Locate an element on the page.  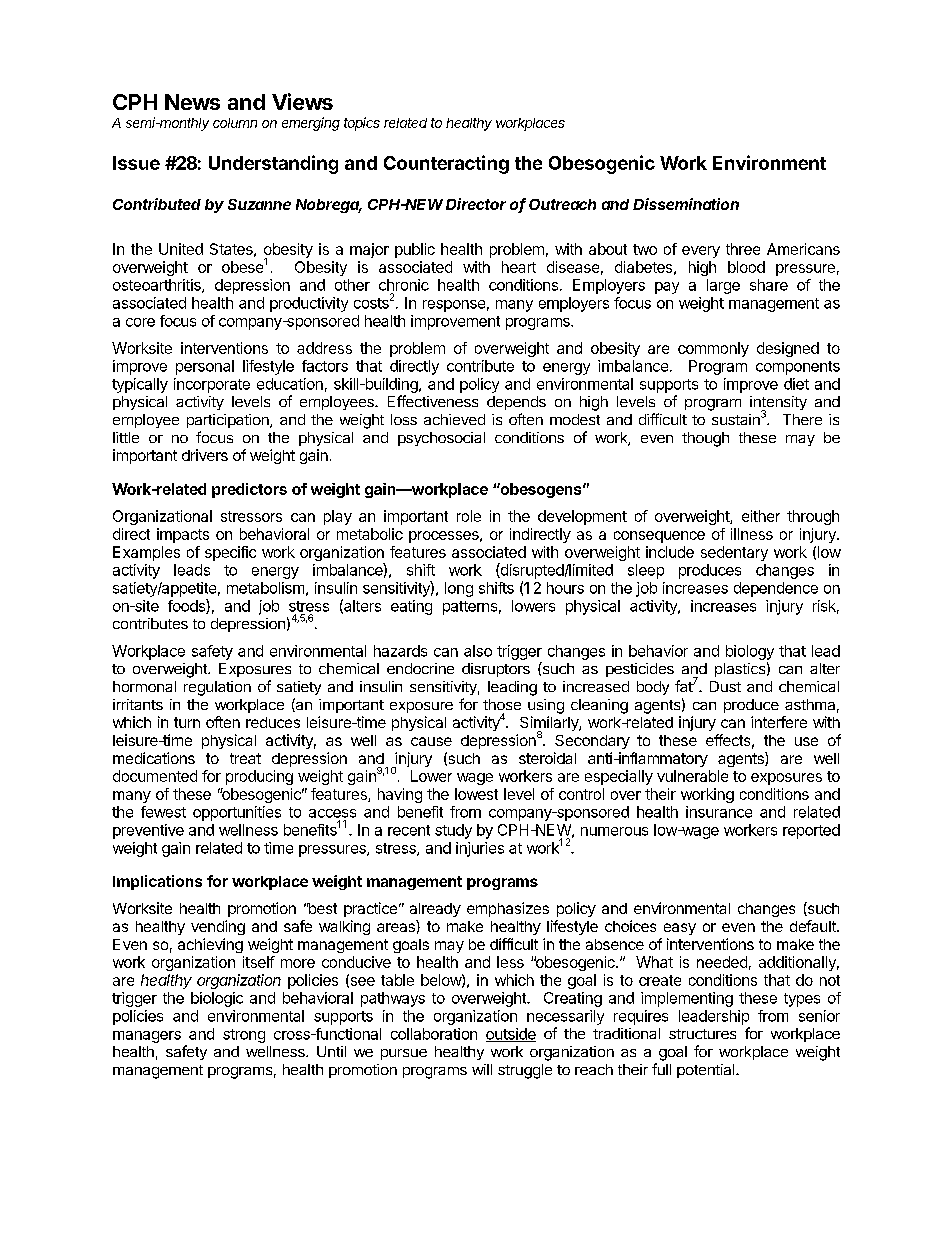
lowest is located at coordinates (476, 794).
